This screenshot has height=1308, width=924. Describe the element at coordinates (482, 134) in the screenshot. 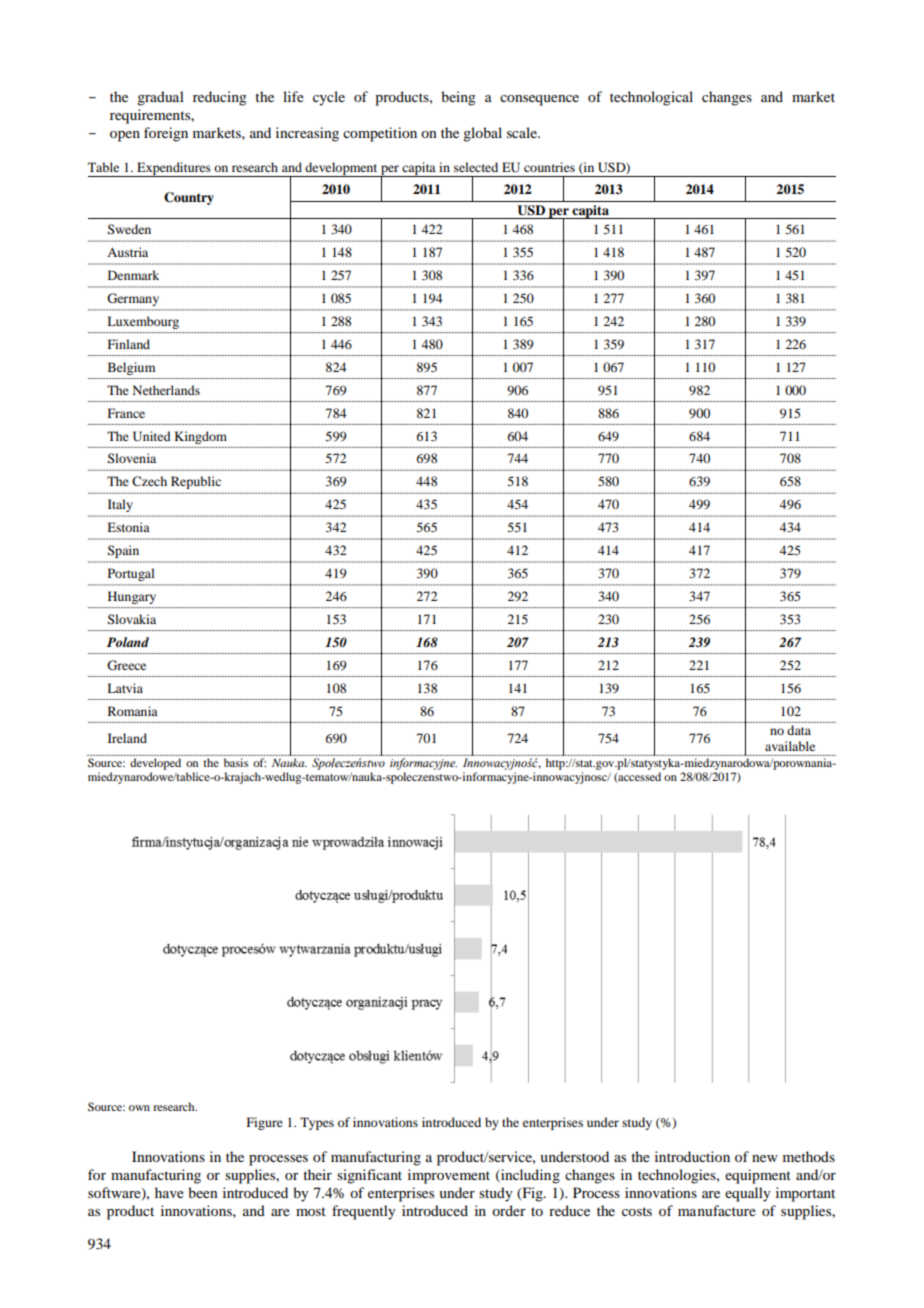

I see `global` at that location.
